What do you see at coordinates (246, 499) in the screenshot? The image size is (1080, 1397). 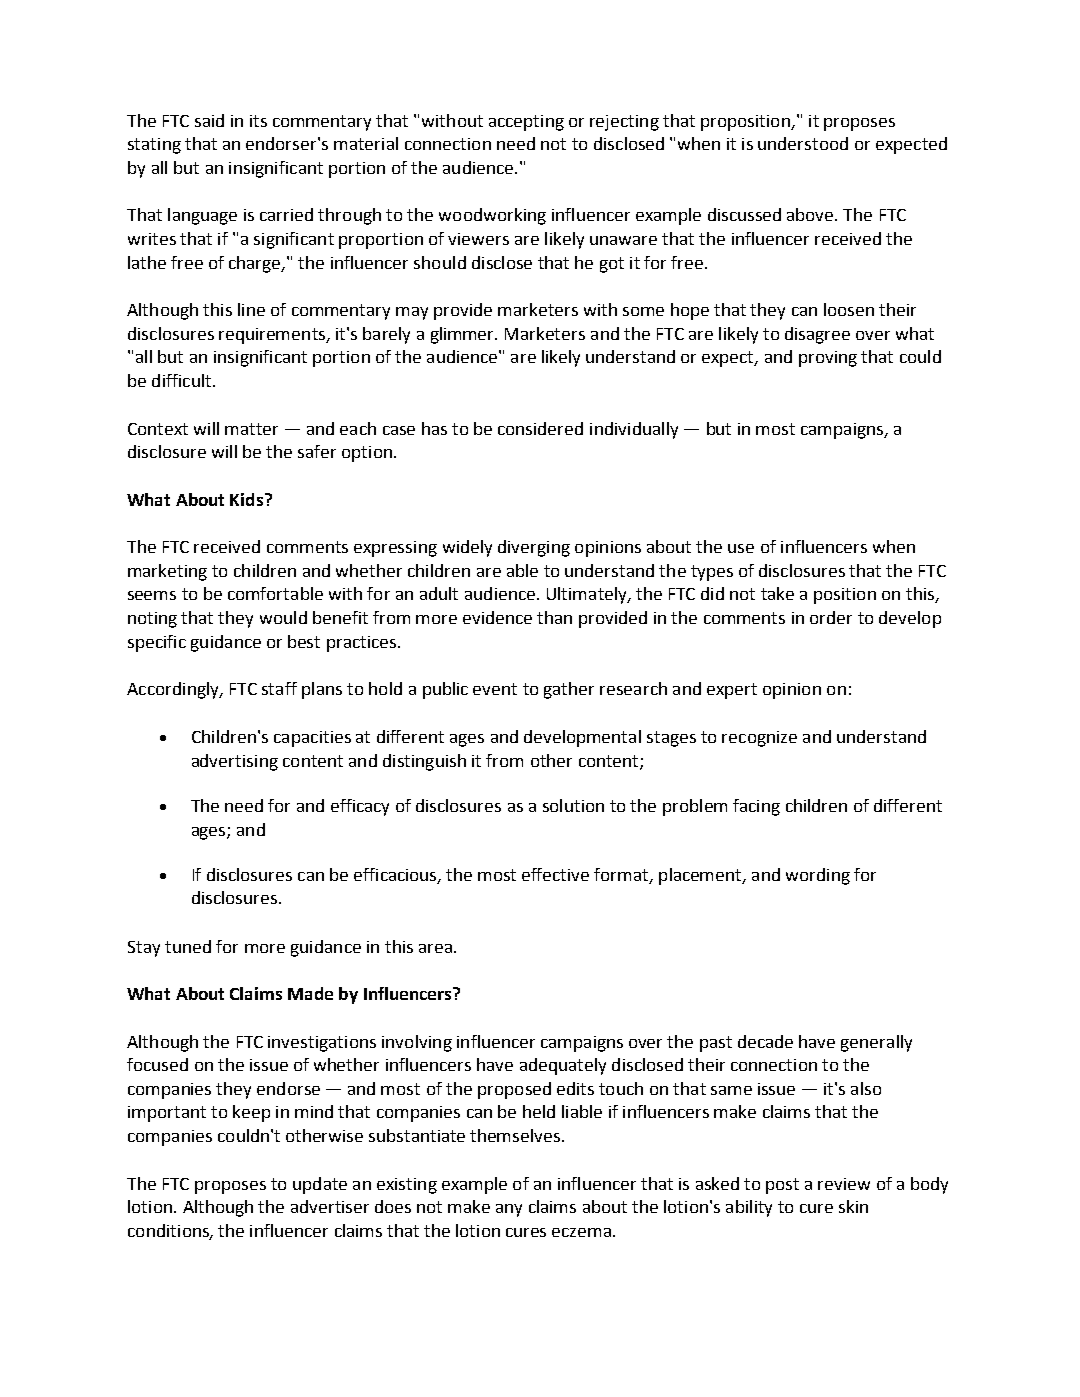 I see `Kids` at bounding box center [246, 499].
